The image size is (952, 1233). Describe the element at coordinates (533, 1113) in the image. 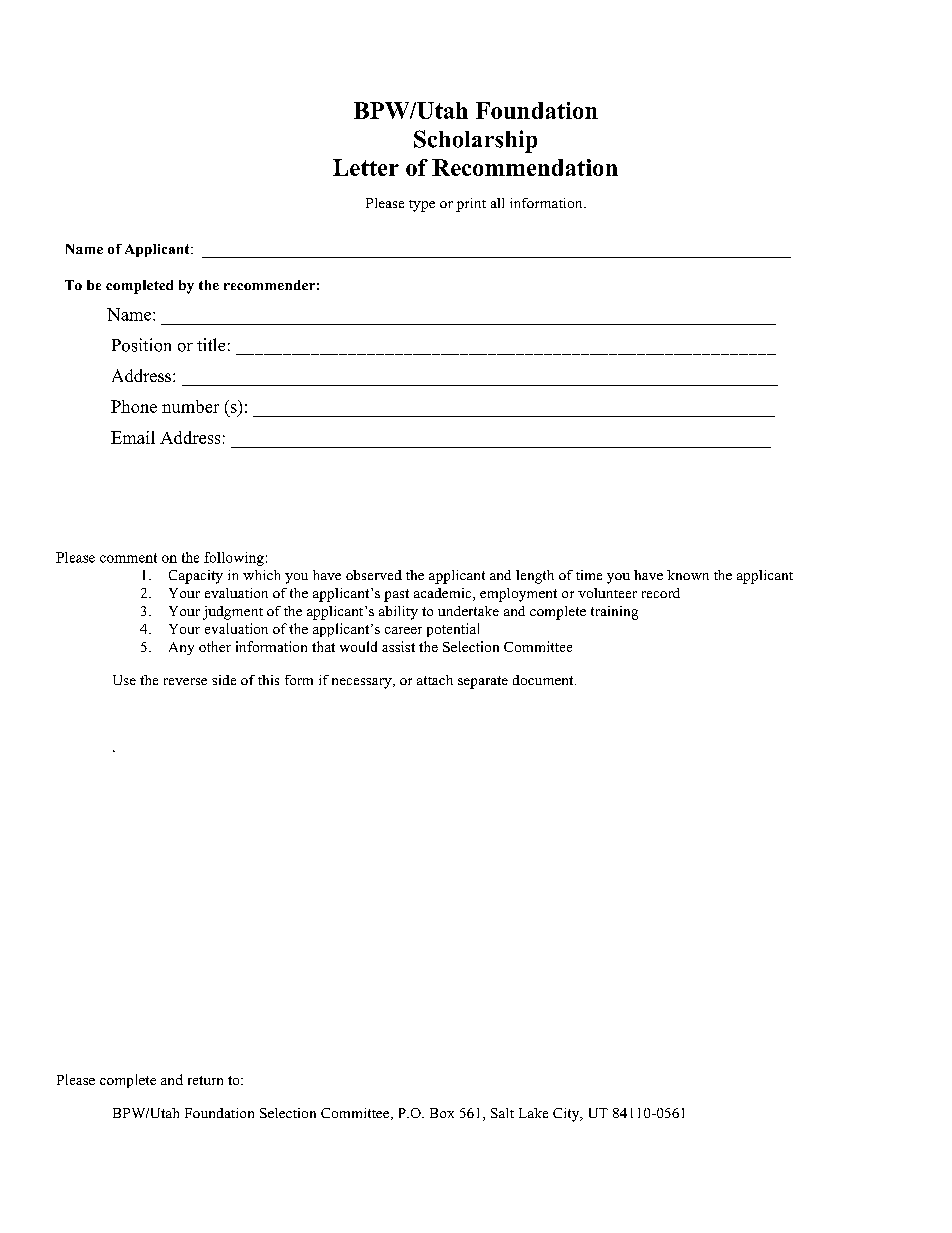

I see `Lake` at that location.
